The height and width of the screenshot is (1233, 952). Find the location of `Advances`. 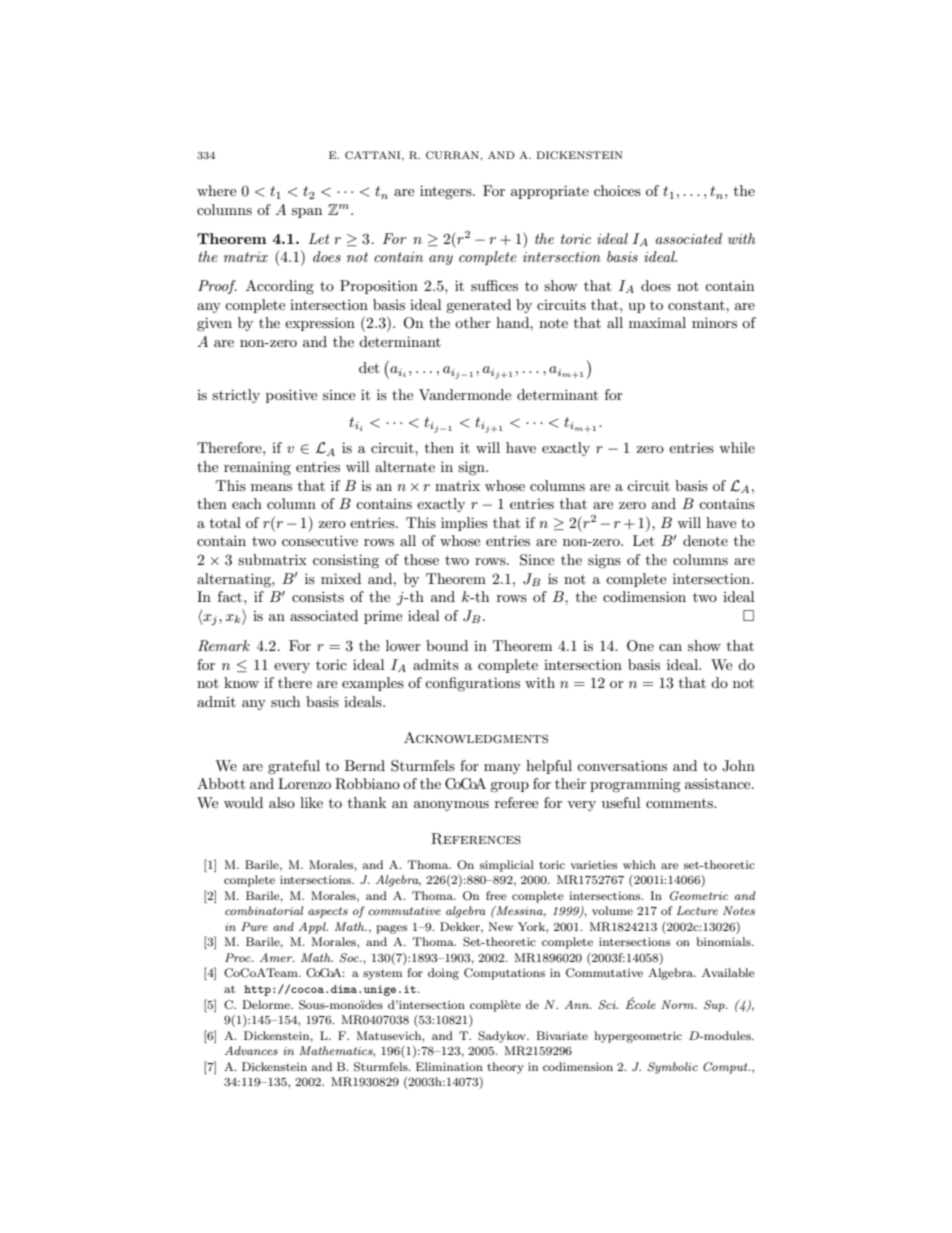

Advances is located at coordinates (251, 1050).
